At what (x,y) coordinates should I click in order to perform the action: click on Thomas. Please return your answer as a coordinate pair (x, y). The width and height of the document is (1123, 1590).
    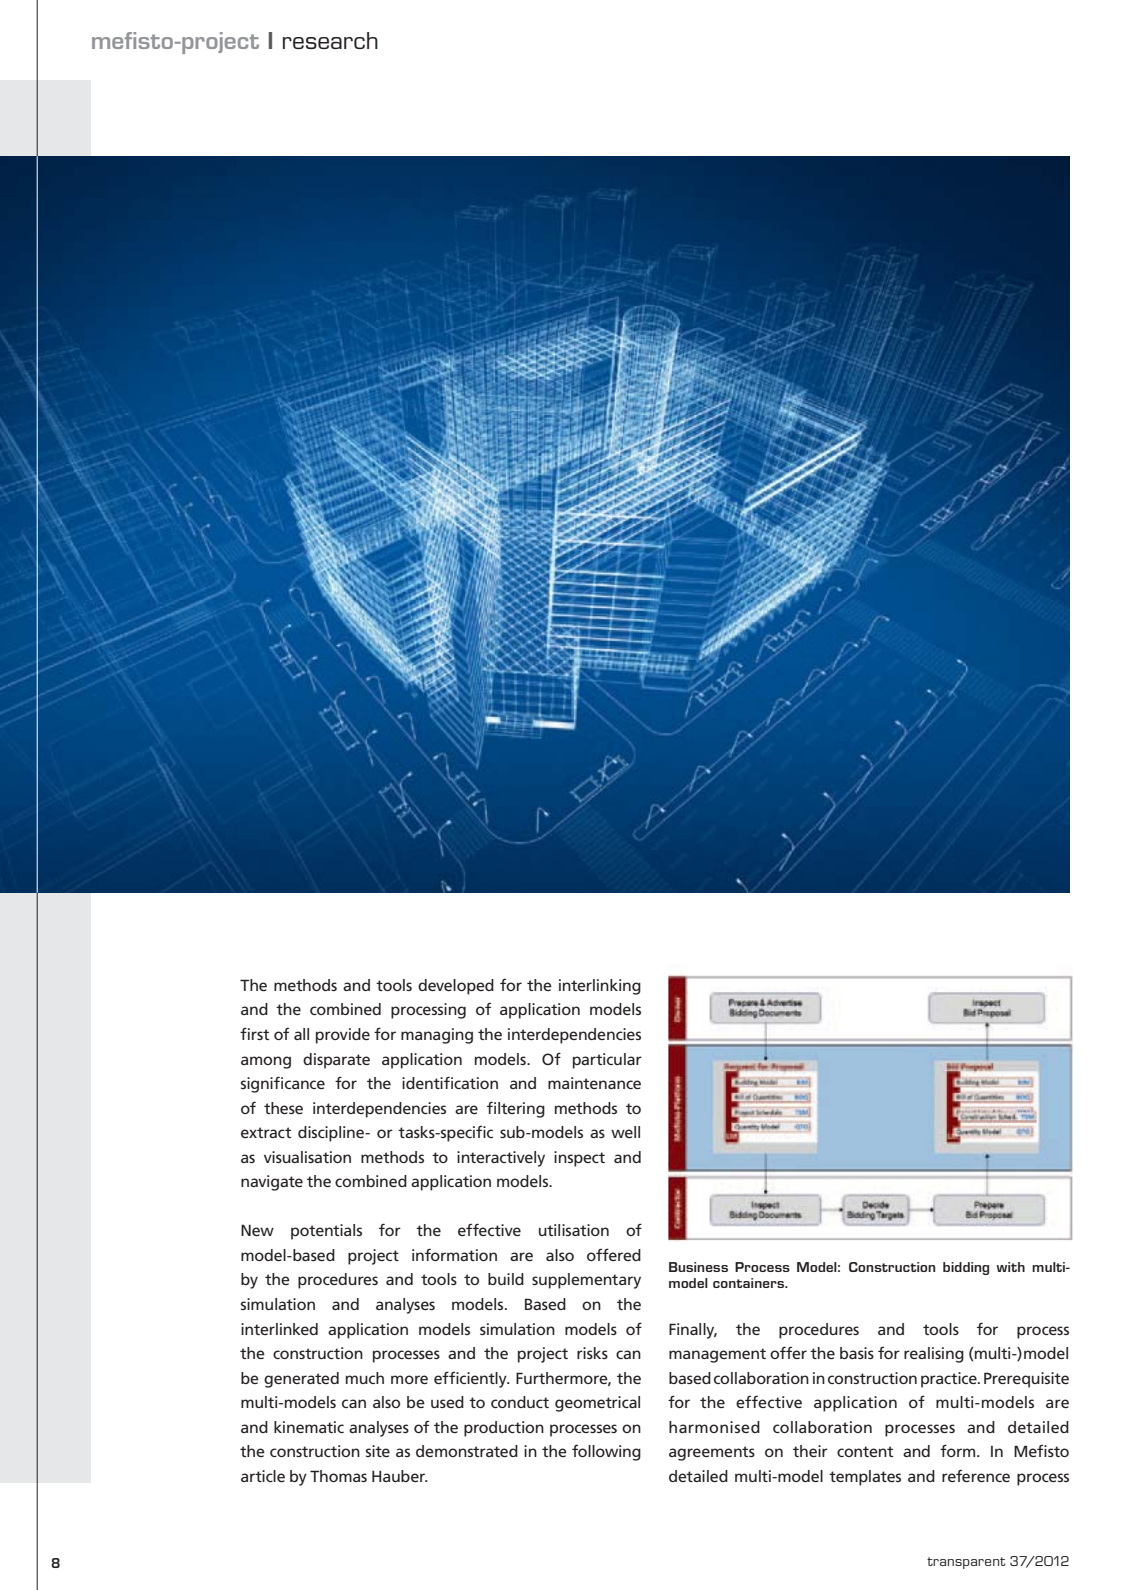
    Looking at the image, I should click on (338, 1476).
